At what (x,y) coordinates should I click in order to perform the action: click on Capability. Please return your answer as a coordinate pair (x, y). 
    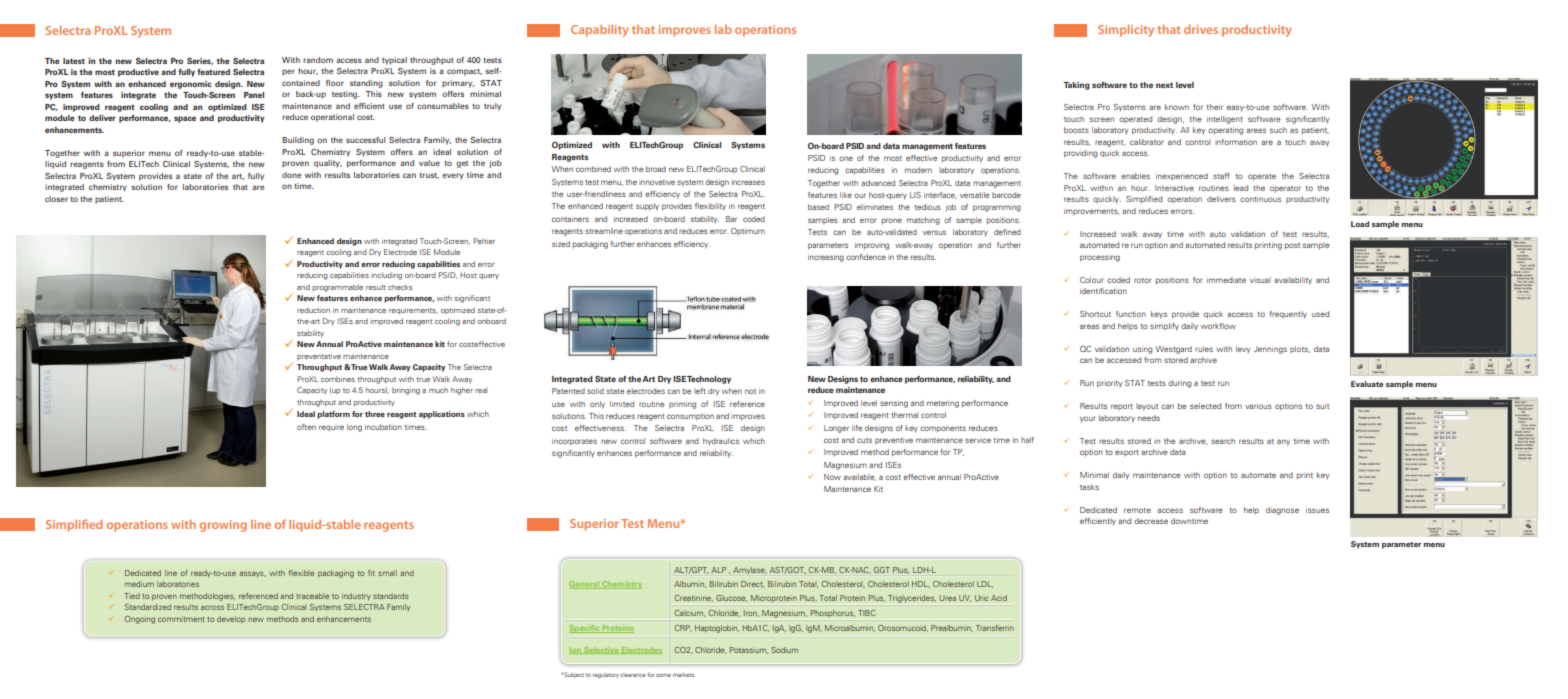
    Looking at the image, I should click on (599, 31).
